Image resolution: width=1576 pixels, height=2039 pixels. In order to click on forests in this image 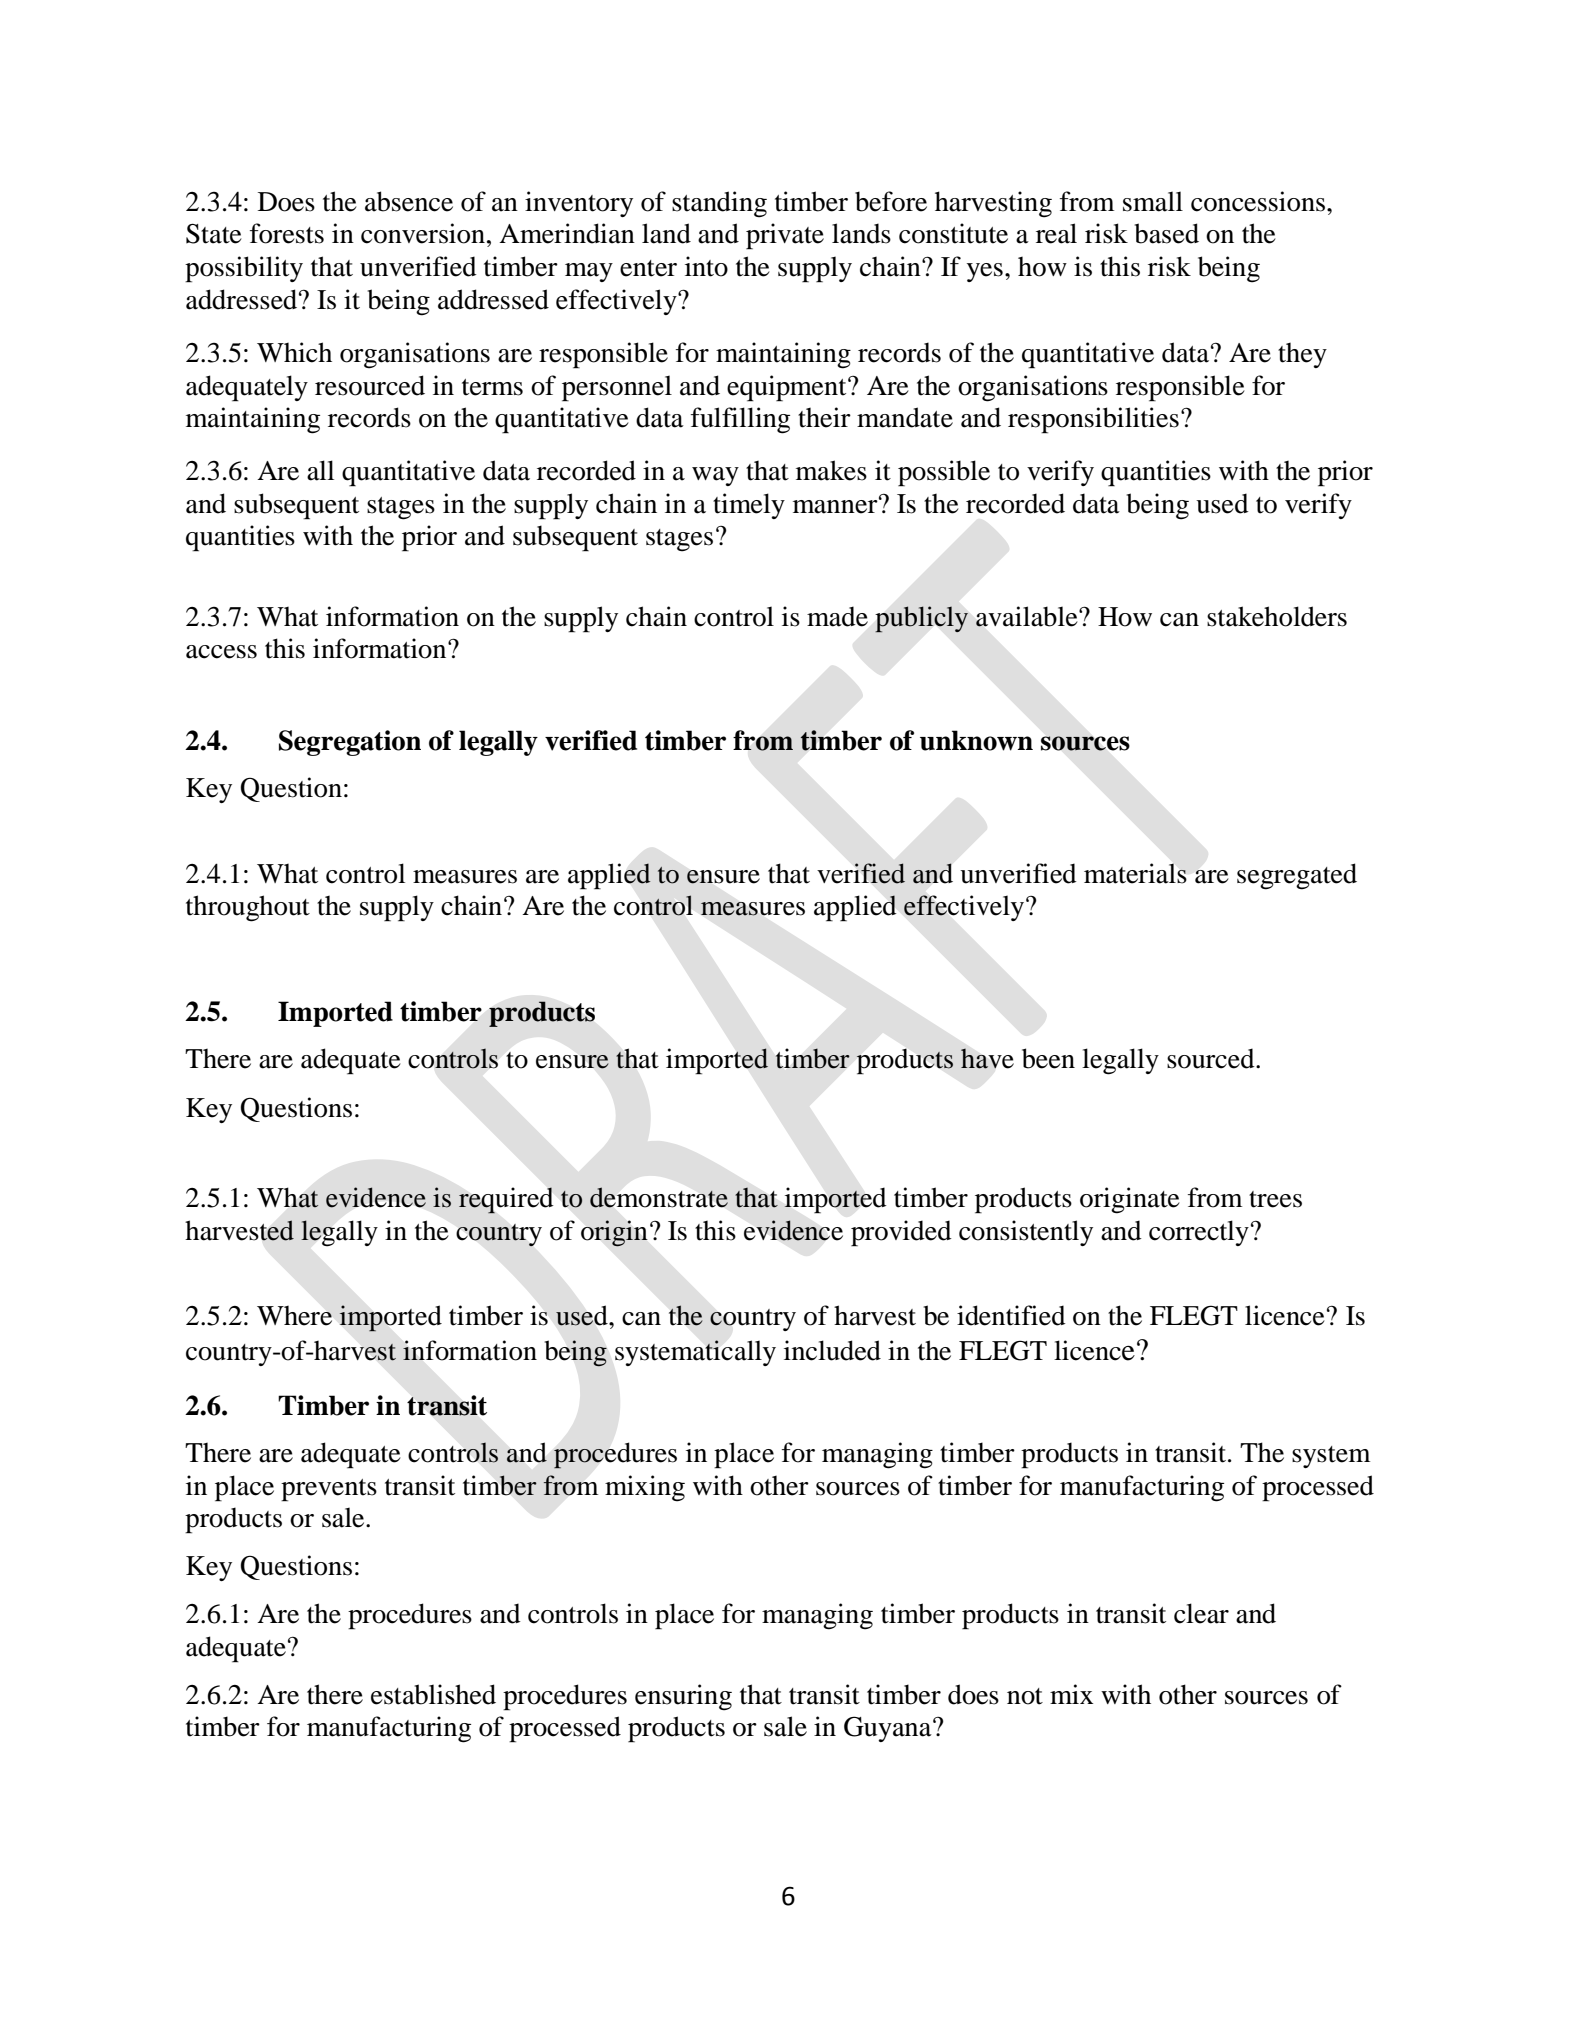, I will do `click(287, 233)`.
